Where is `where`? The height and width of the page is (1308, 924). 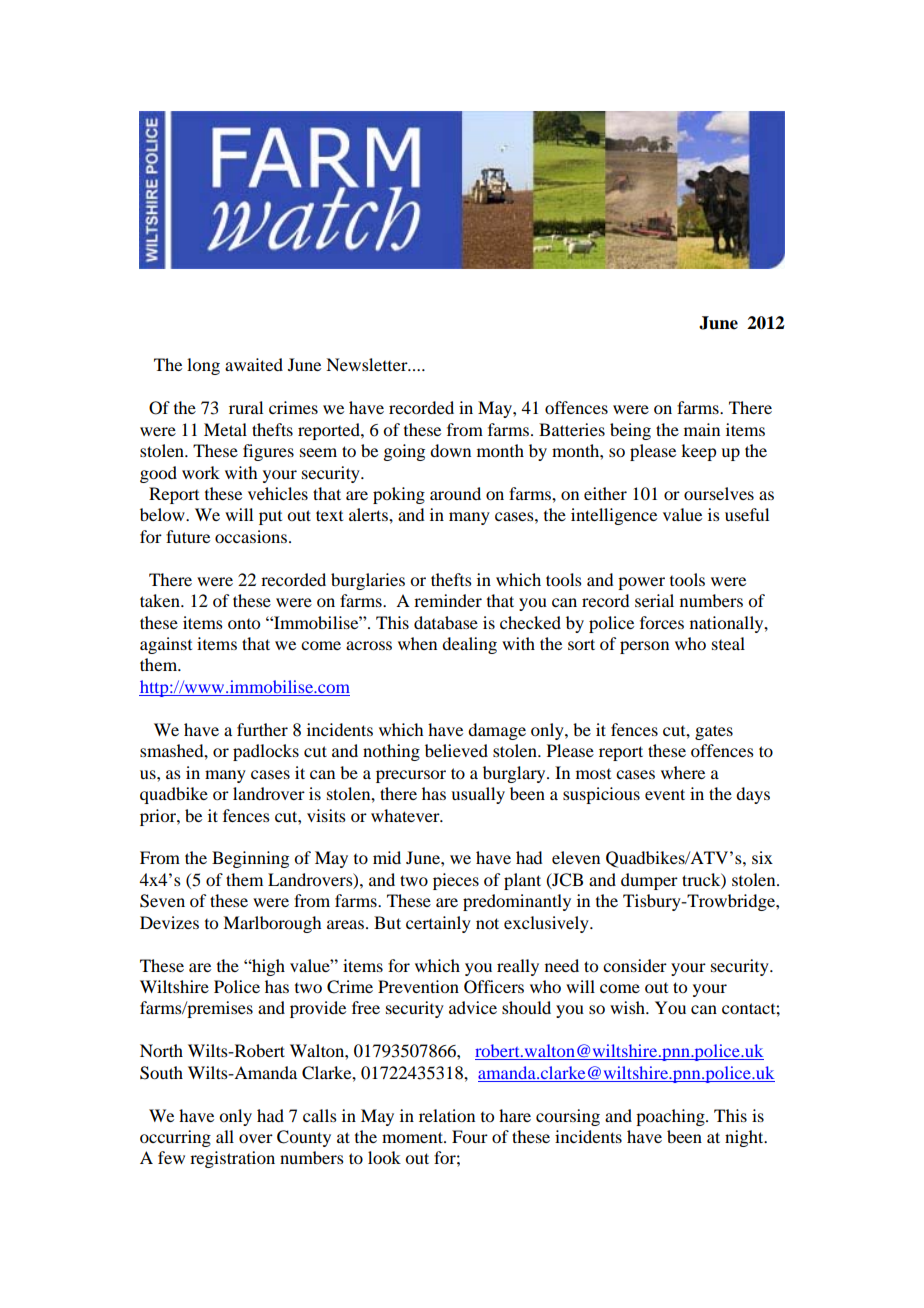 where is located at coordinates (683, 772).
